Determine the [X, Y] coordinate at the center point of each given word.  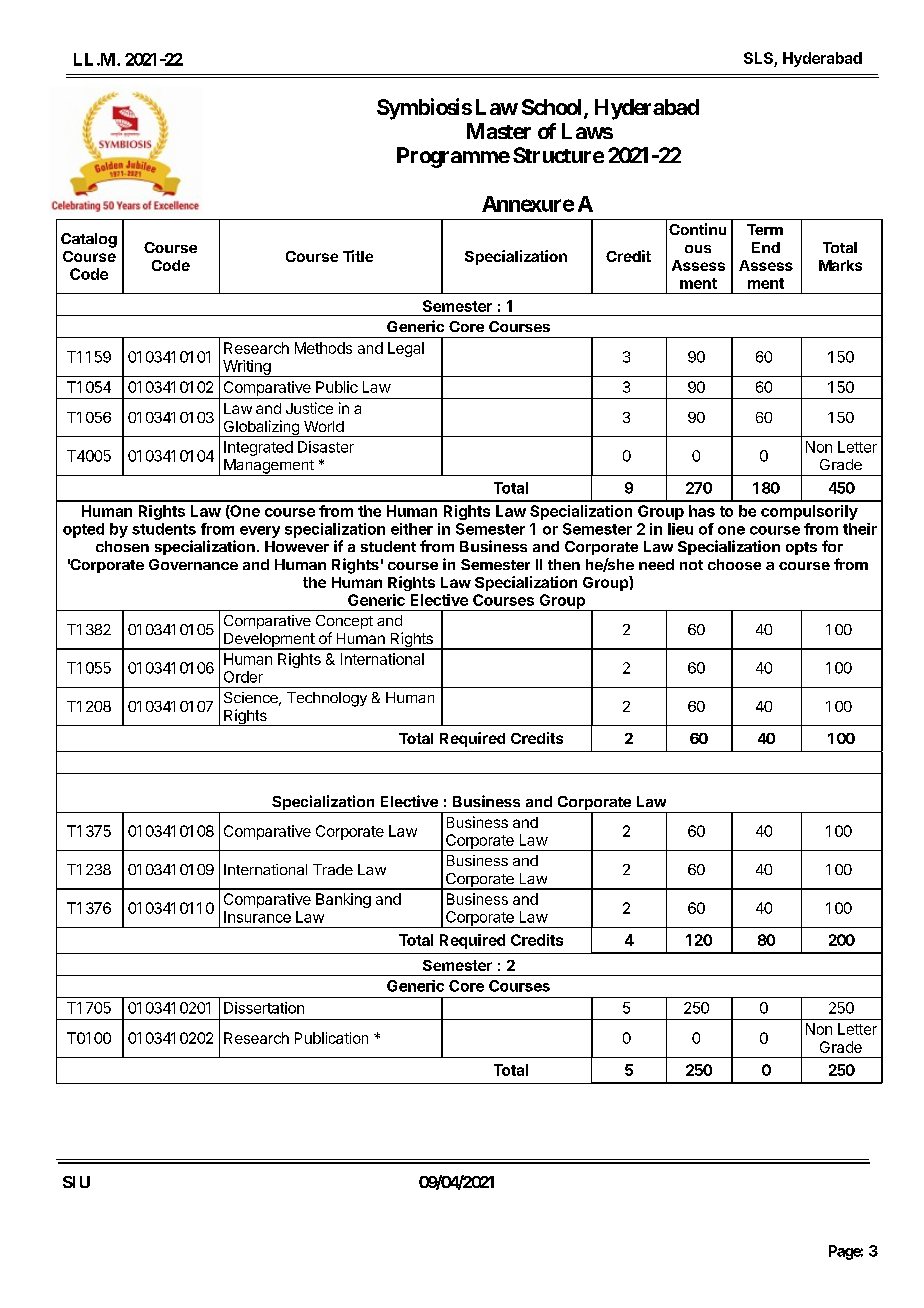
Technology [327, 699]
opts [801, 548]
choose [734, 564]
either [412, 529]
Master [499, 131]
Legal [406, 349]
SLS [759, 59]
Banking [343, 900]
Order [243, 677]
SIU [76, 1182]
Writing [247, 368]
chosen [122, 546]
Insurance [257, 917]
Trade [333, 869]
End [766, 247]
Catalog [89, 240]
